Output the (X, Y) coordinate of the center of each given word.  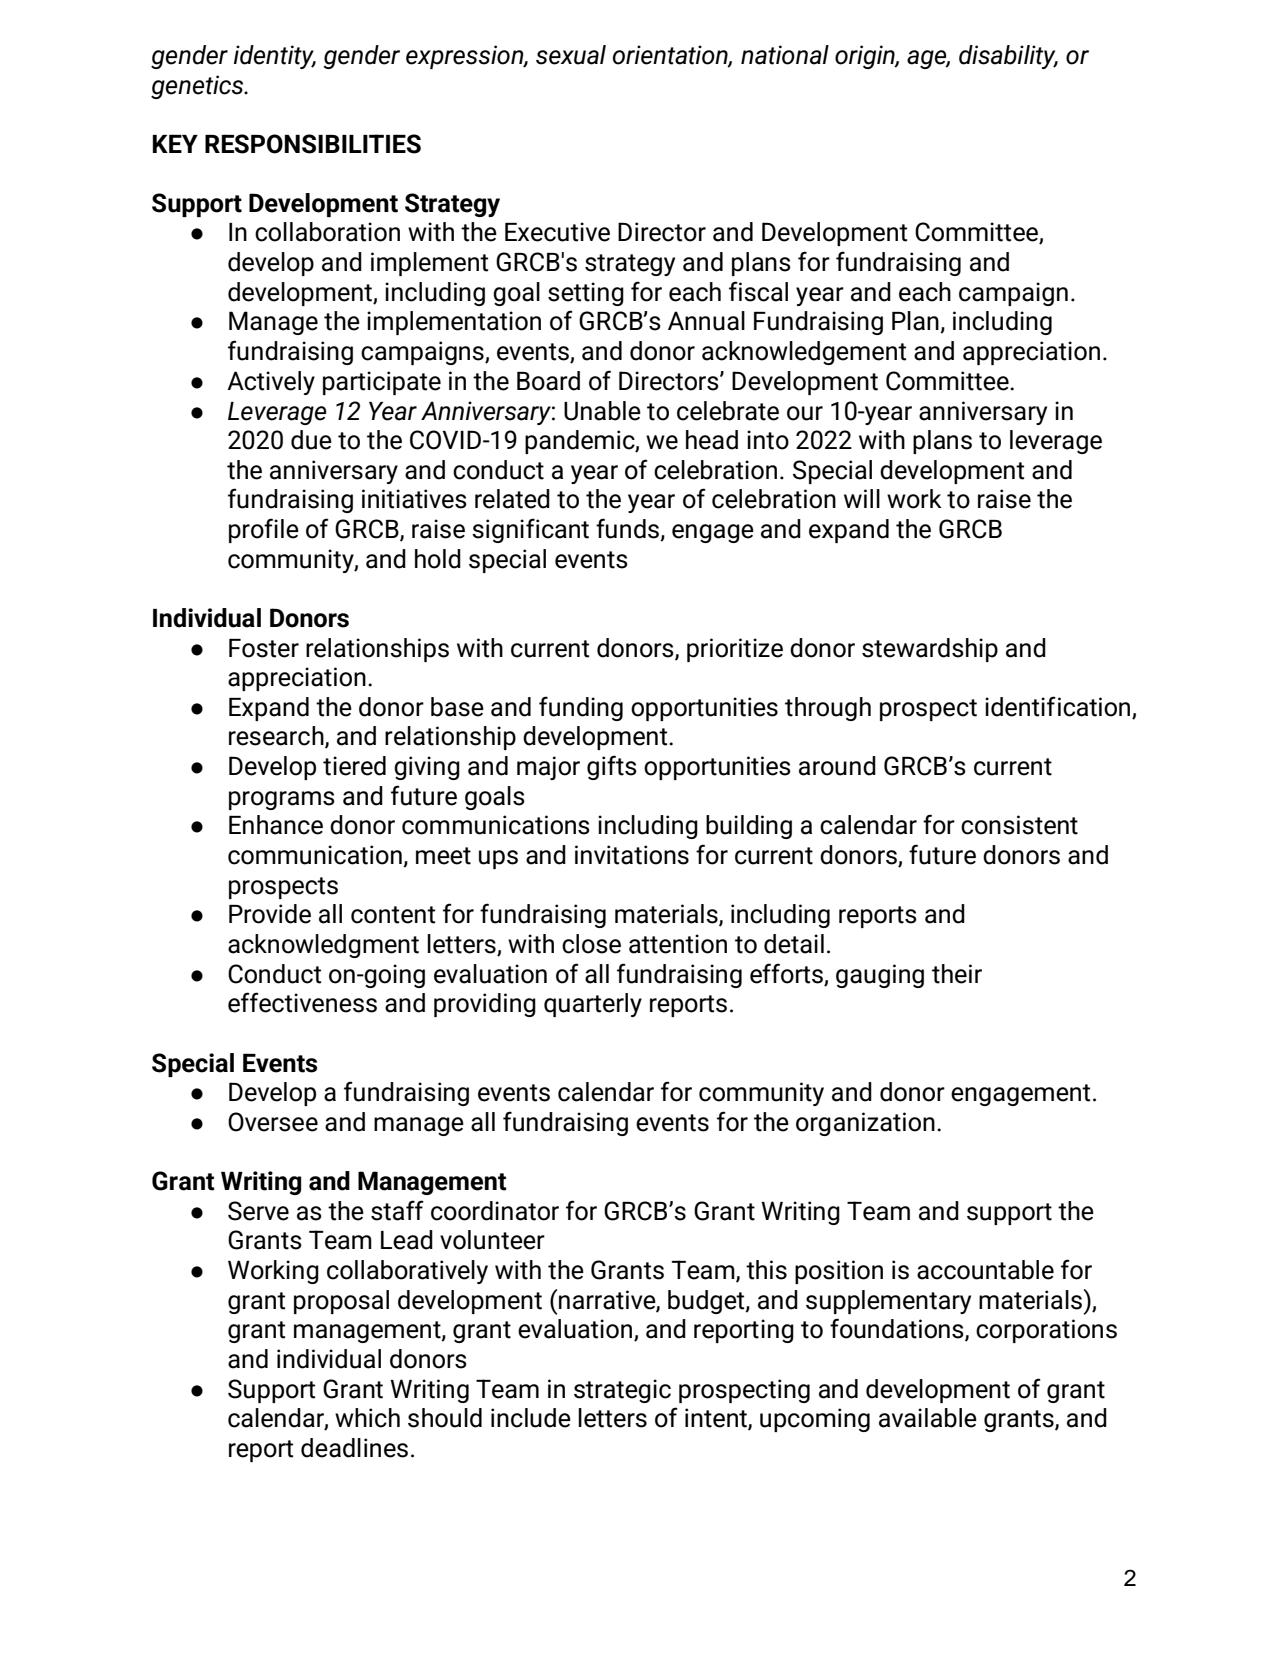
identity (275, 57)
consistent (1019, 825)
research (277, 737)
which (367, 1418)
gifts (612, 767)
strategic (622, 1391)
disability (1008, 57)
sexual (571, 55)
